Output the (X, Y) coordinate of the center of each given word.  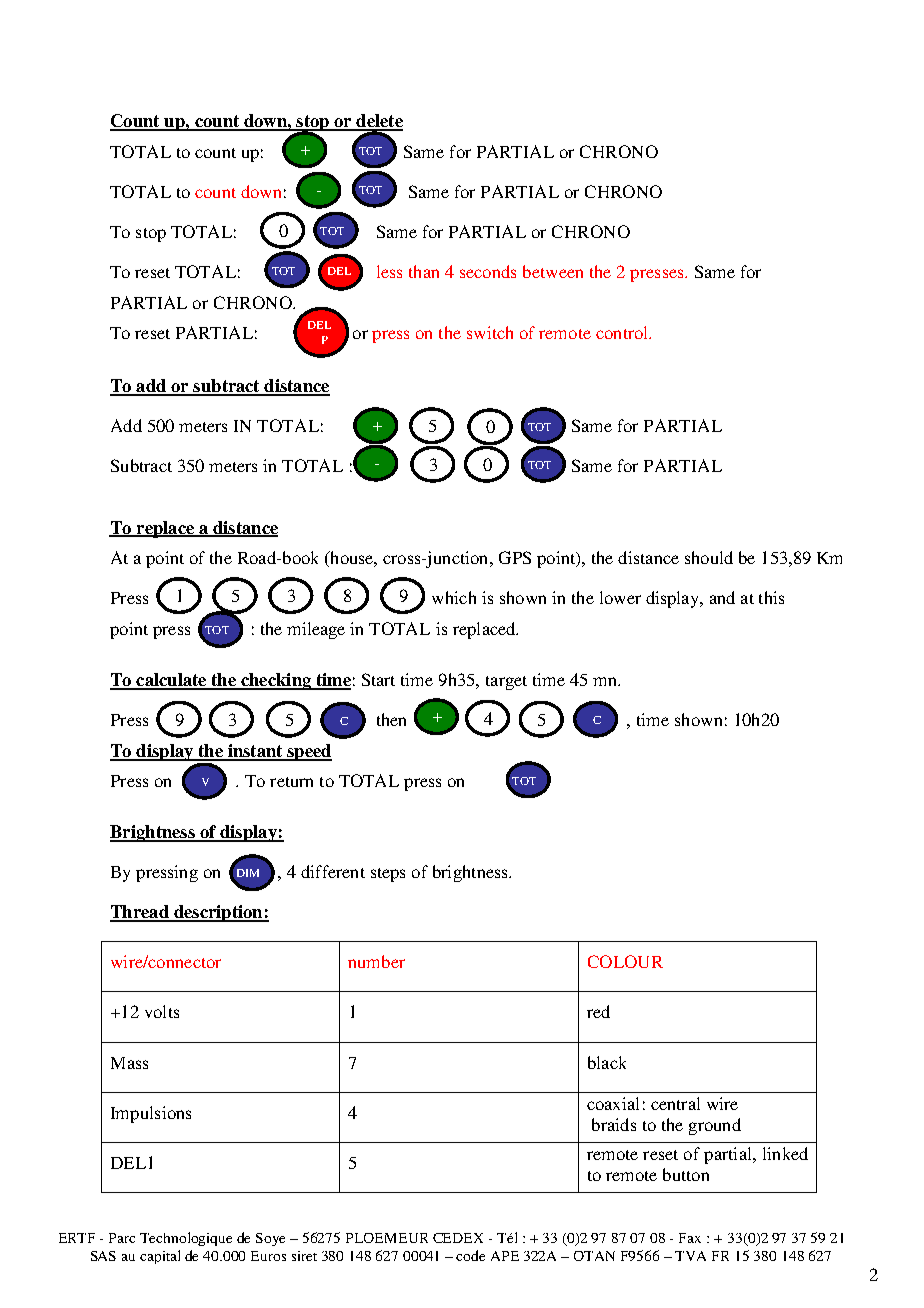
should (709, 557)
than (424, 271)
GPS (515, 557)
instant (255, 752)
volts (162, 1011)
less (389, 271)
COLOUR (625, 961)
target (506, 683)
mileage (316, 630)
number (376, 961)
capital (160, 1257)
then (391, 719)
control (623, 332)
